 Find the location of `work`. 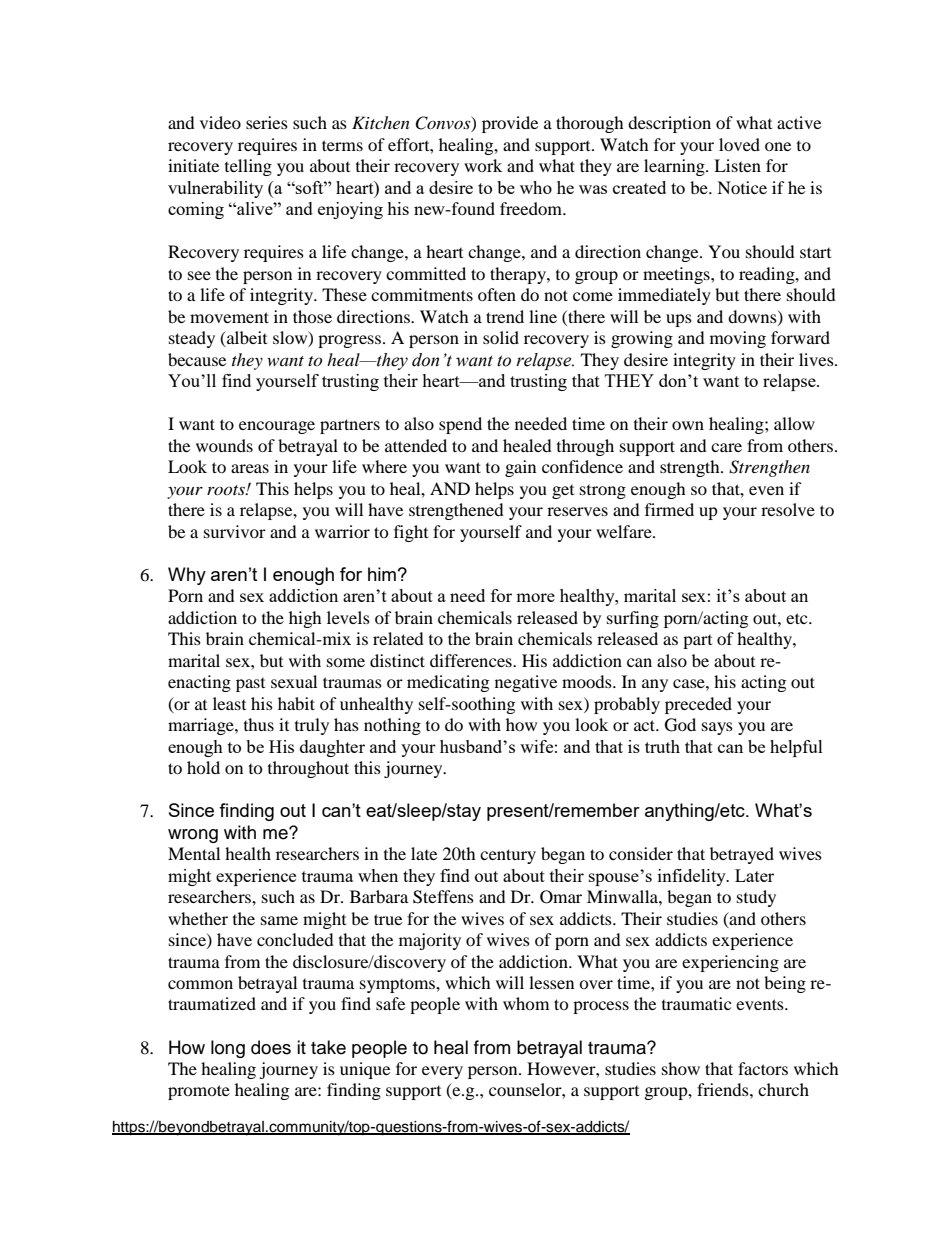

work is located at coordinates (483, 165).
